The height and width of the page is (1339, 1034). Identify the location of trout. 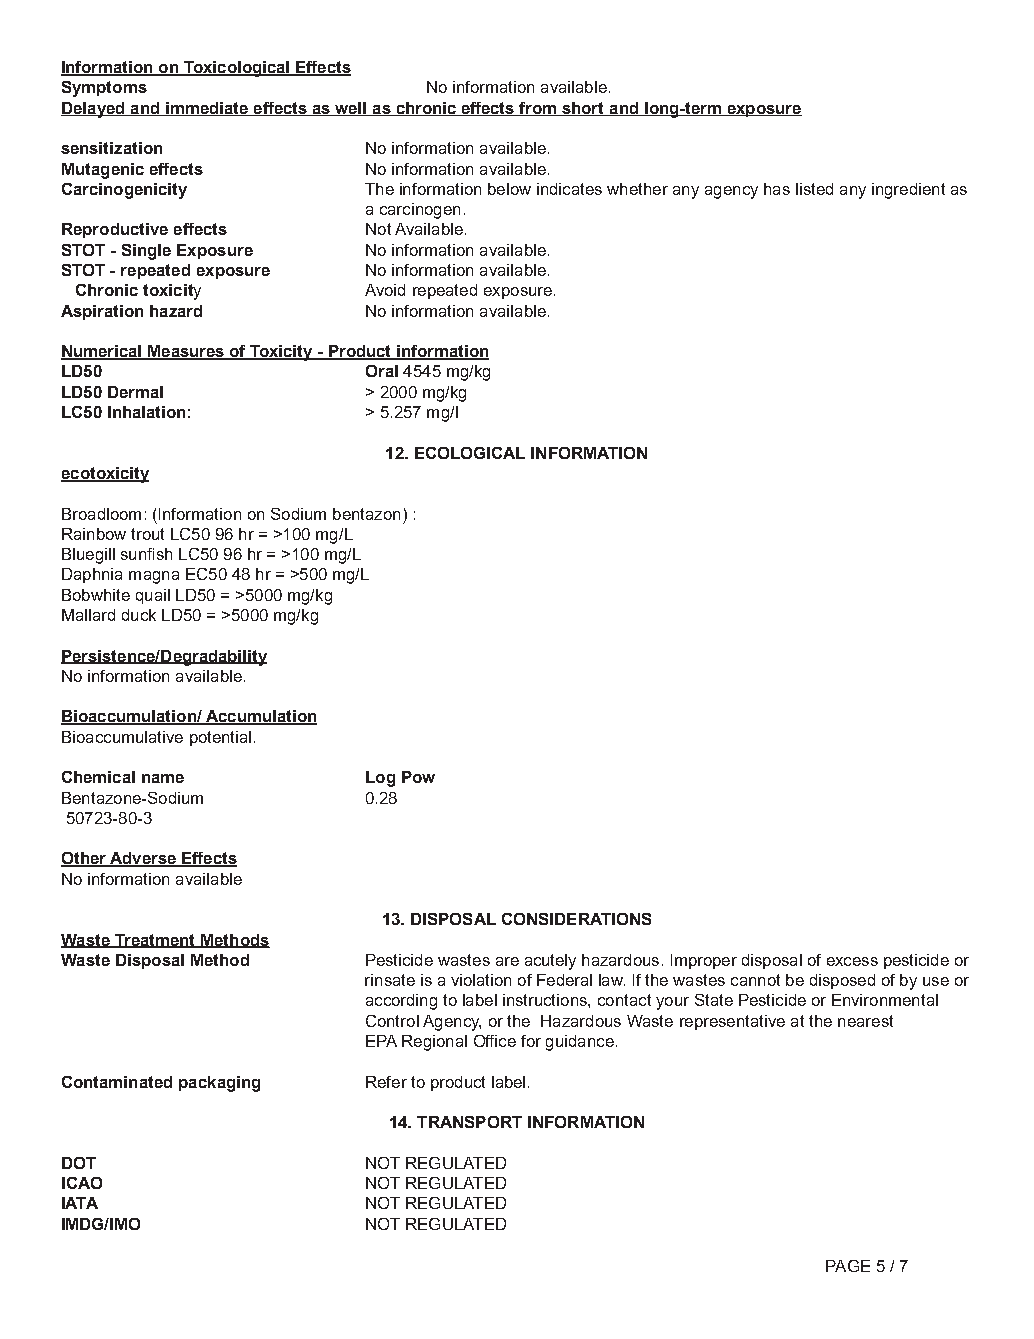
(147, 534).
